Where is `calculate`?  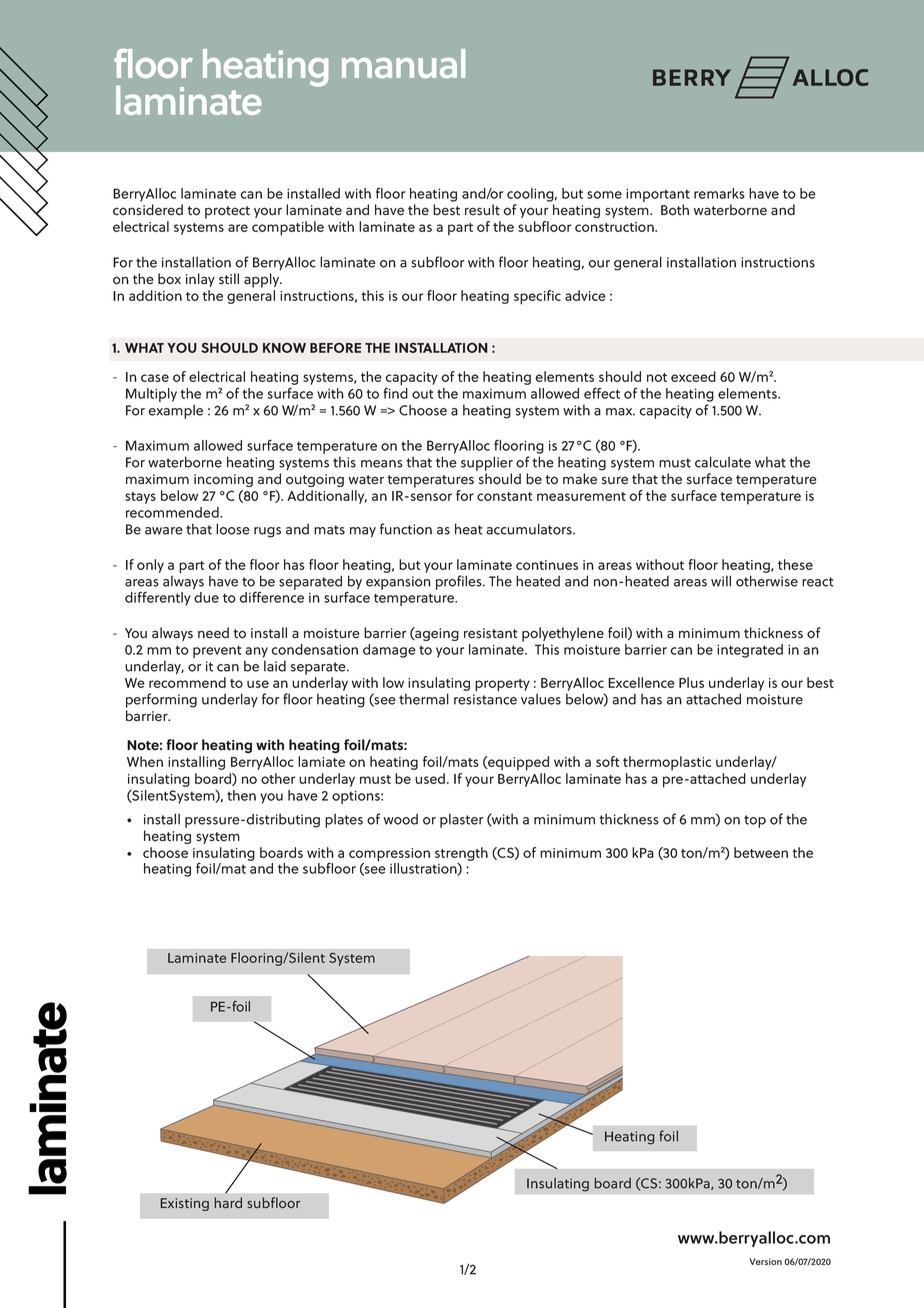
calculate is located at coordinates (723, 462).
